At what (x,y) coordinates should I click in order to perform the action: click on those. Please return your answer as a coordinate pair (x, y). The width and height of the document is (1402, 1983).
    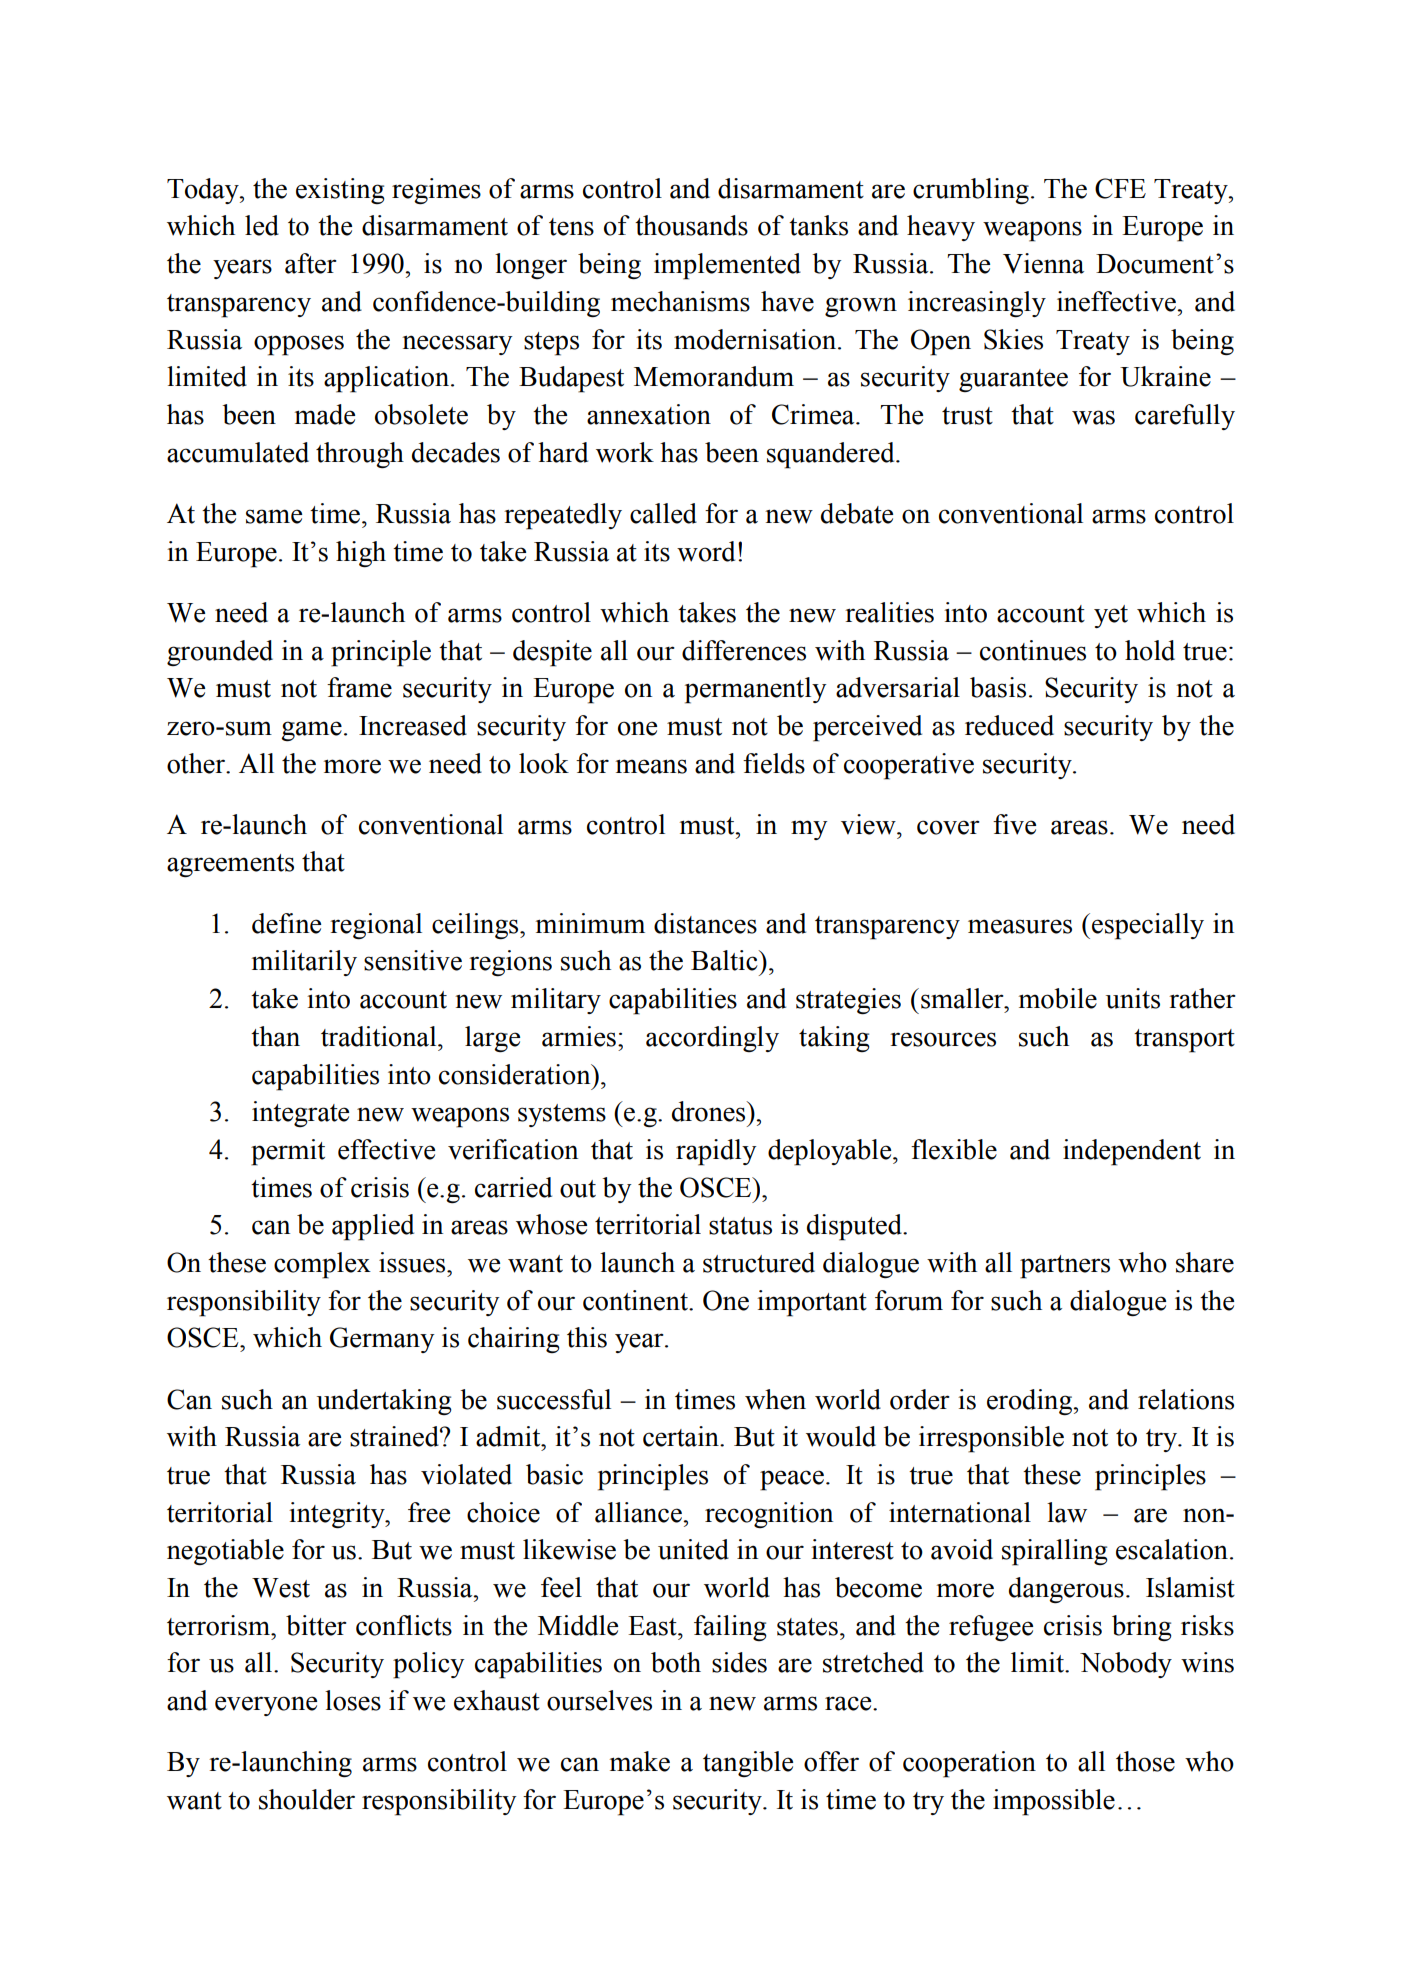
    Looking at the image, I should click on (1145, 1761).
